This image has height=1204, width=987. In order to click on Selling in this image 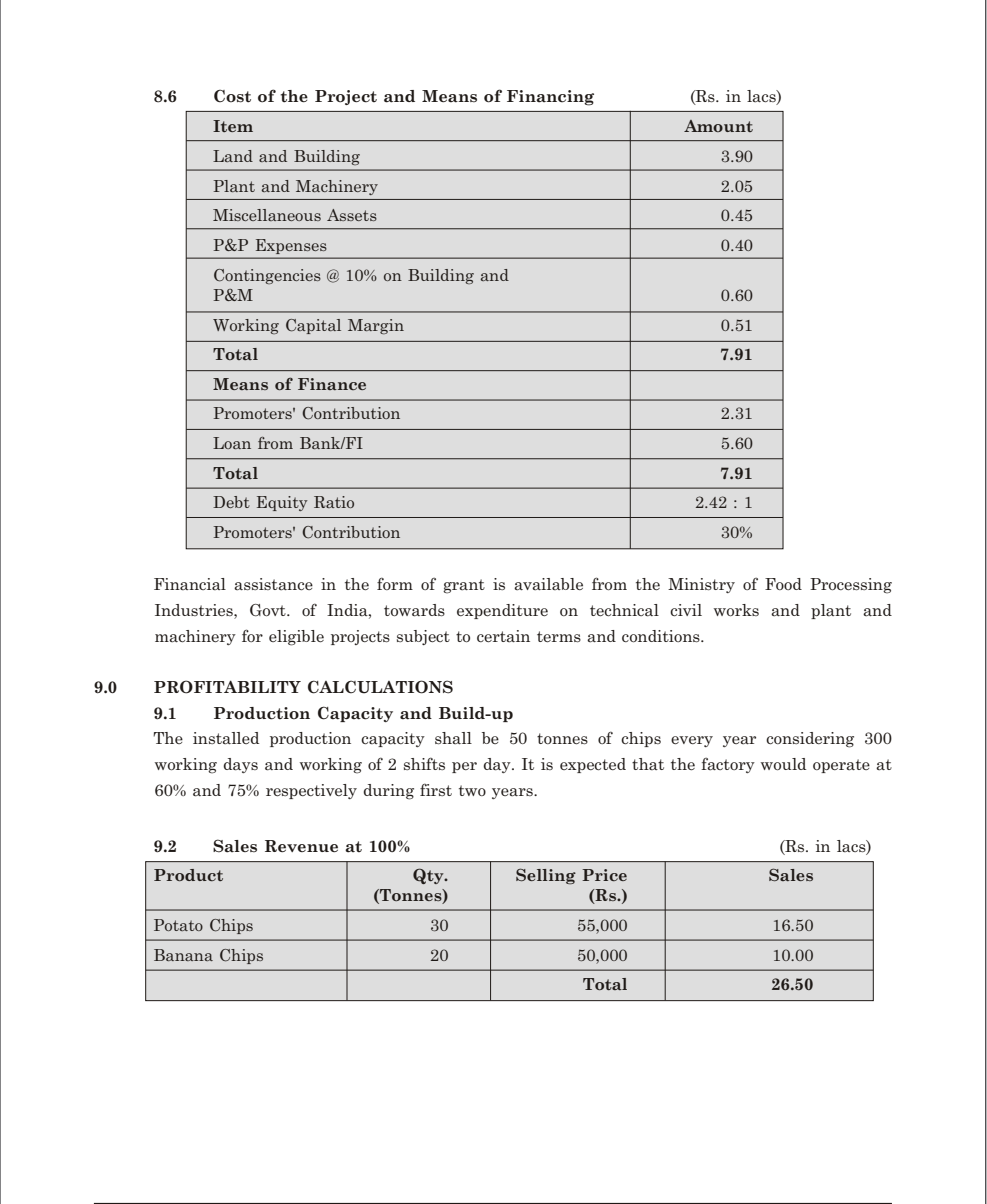, I will do `click(546, 876)`.
